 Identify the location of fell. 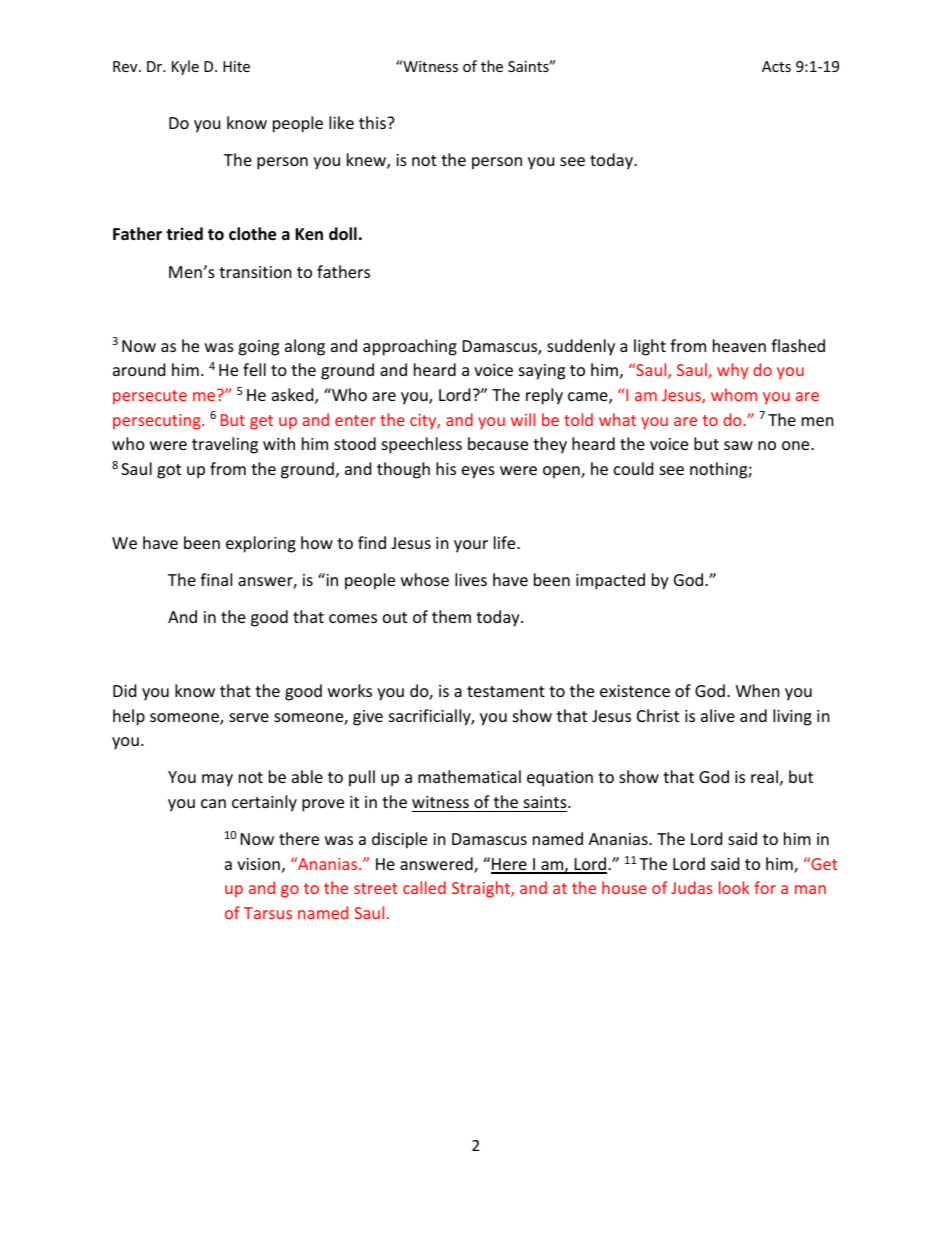
(254, 369).
